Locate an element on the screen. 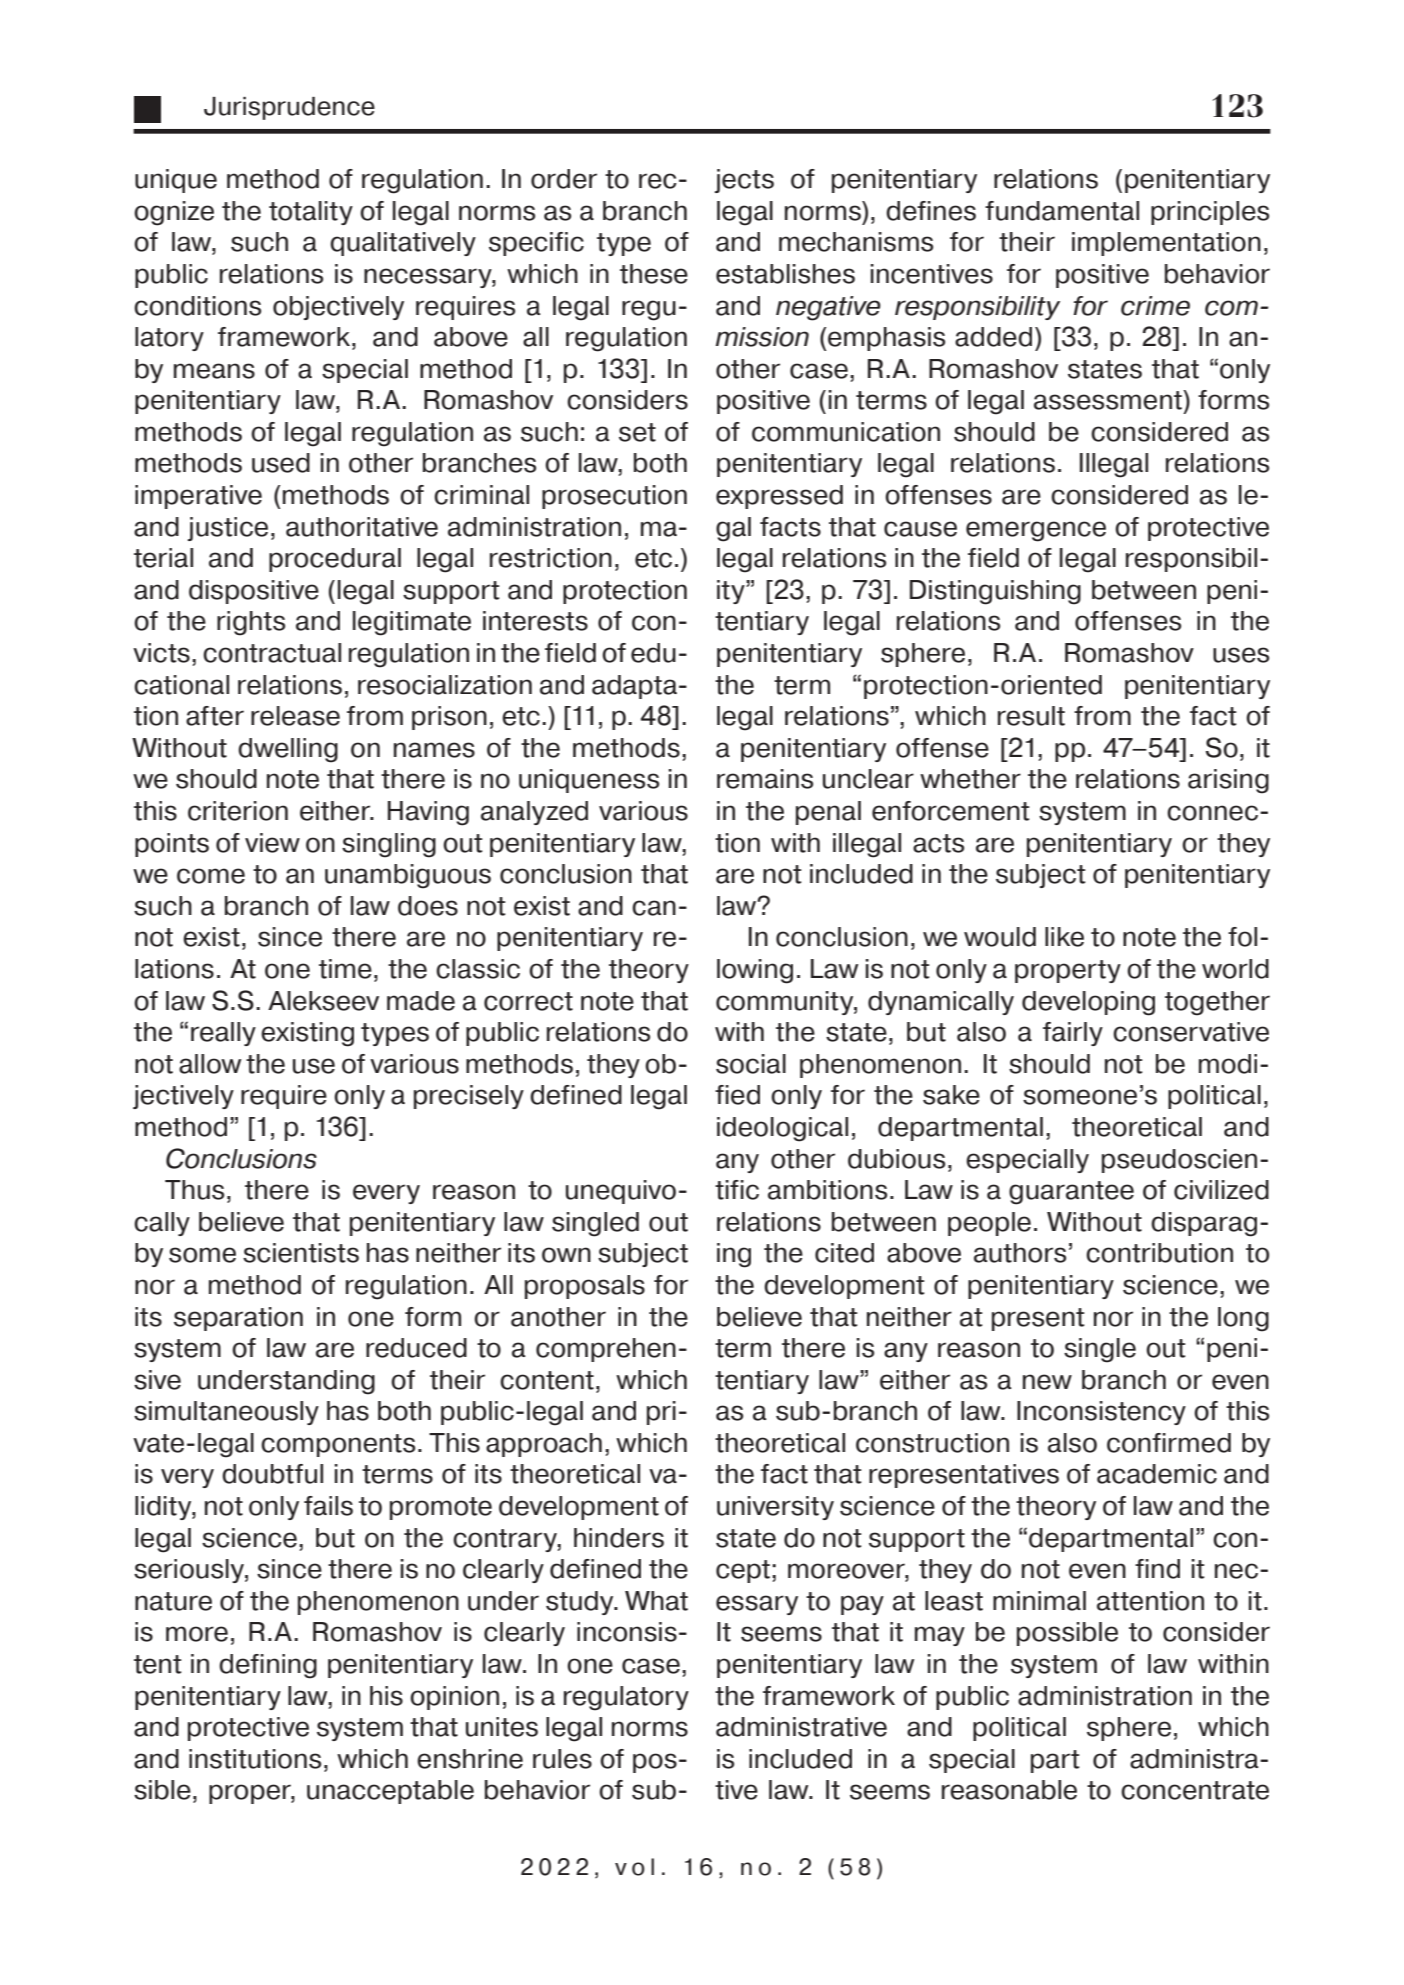 The width and height of the screenshot is (1404, 1985). Jurisprudence is located at coordinates (289, 108).
